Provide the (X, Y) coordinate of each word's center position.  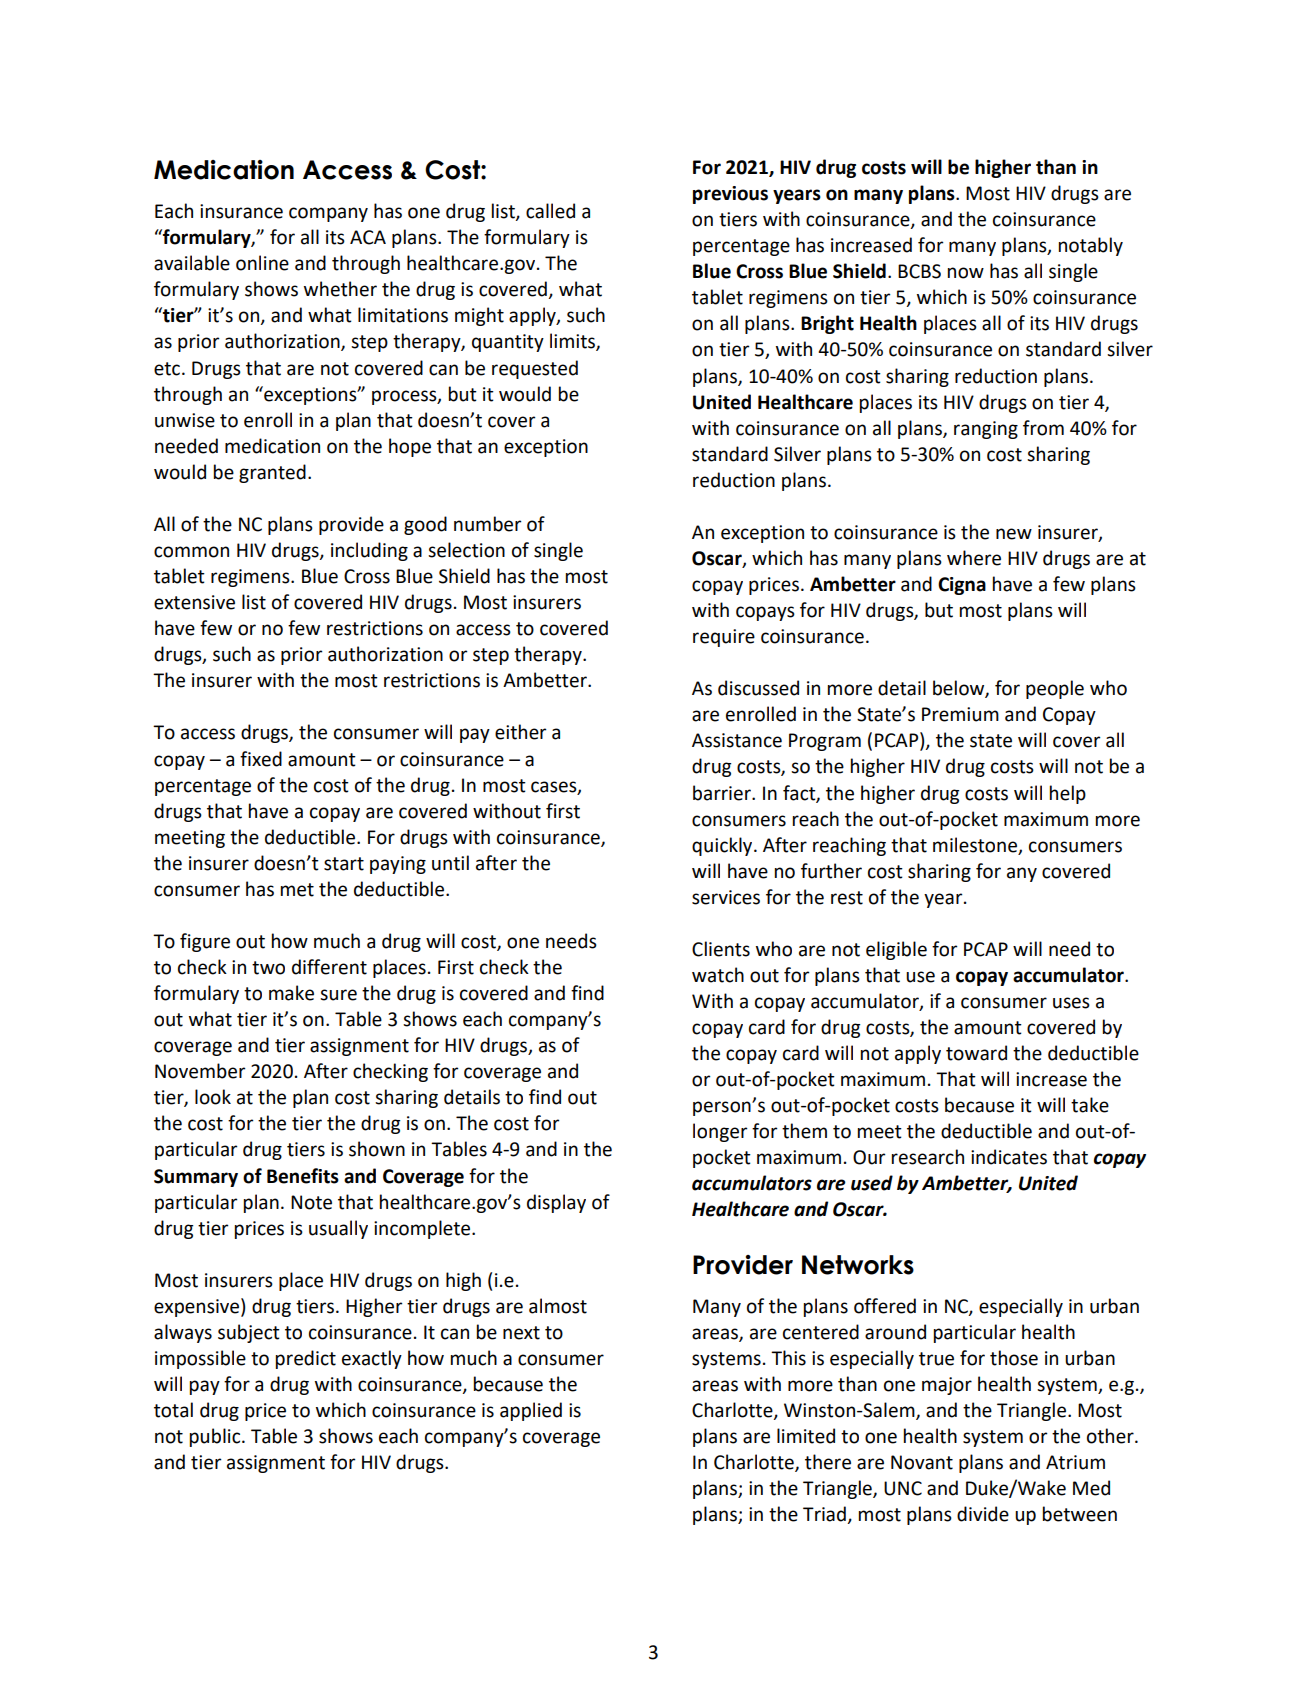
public (216, 1437)
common (191, 552)
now (966, 273)
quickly (723, 846)
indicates (1009, 1157)
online (262, 263)
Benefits (303, 1176)
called (550, 211)
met (297, 890)
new (1014, 534)
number (487, 524)
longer (720, 1132)
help (1068, 794)
